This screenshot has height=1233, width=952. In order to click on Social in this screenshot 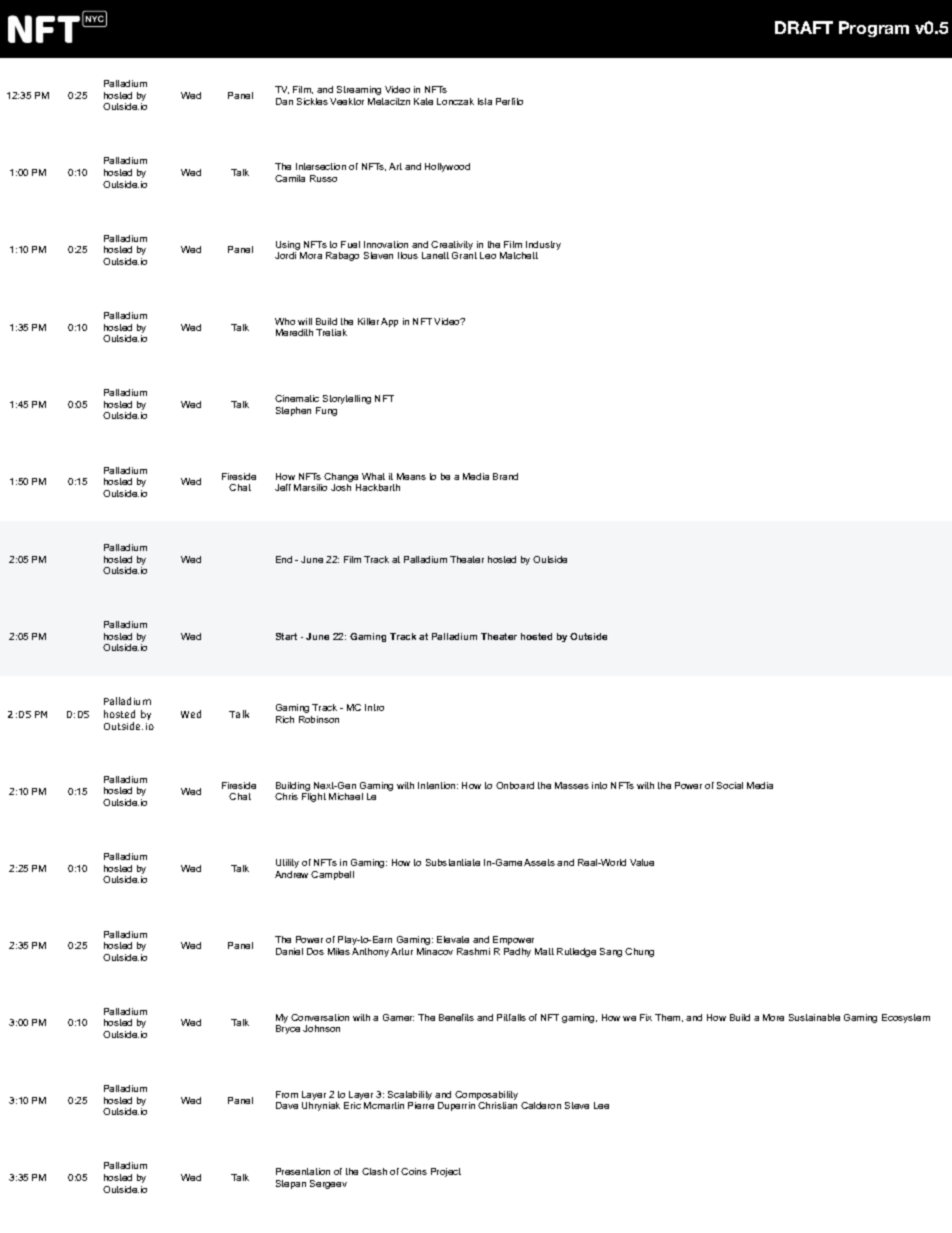, I will do `click(730, 785)`.
